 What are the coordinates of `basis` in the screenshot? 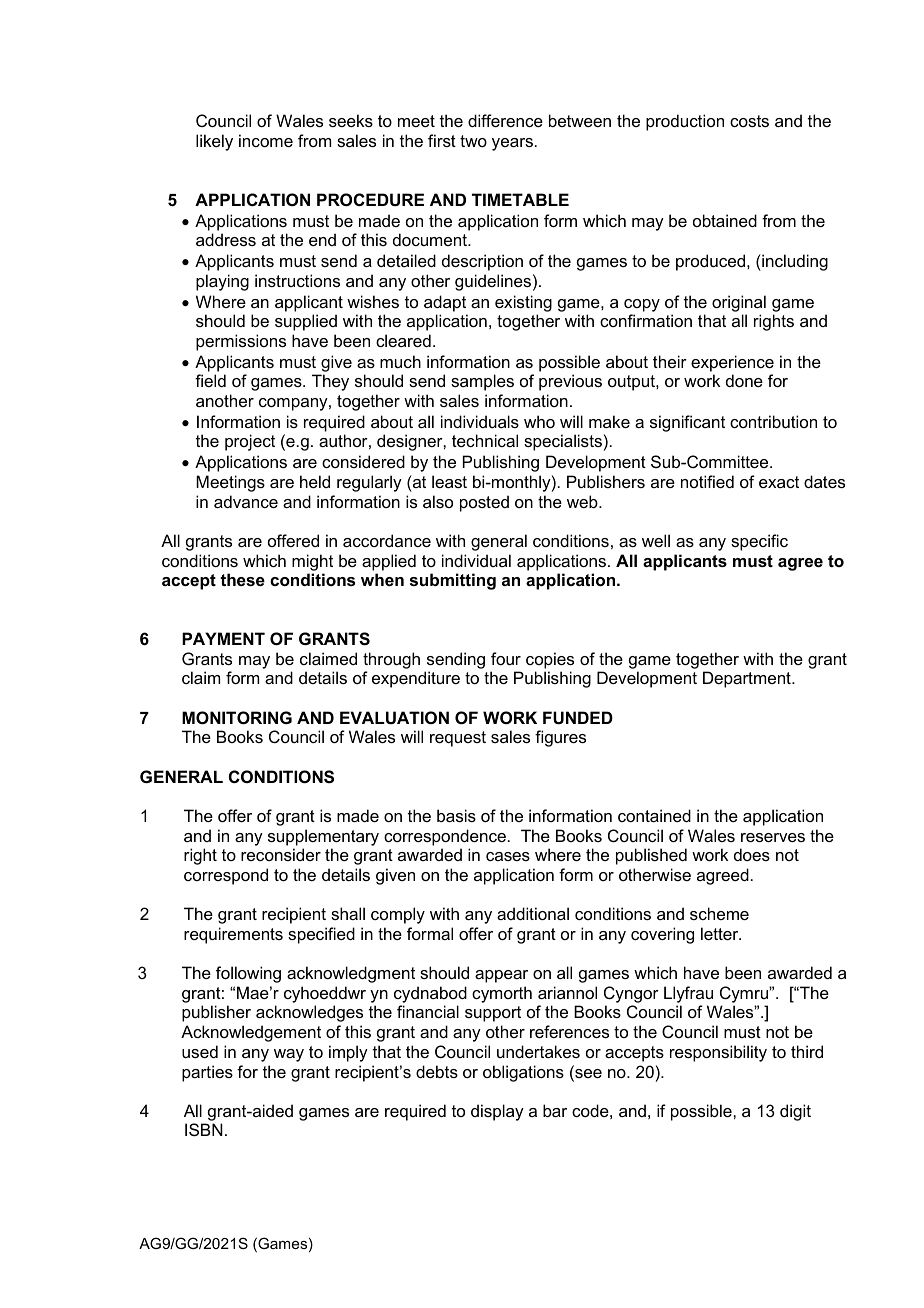 It's located at (456, 815).
